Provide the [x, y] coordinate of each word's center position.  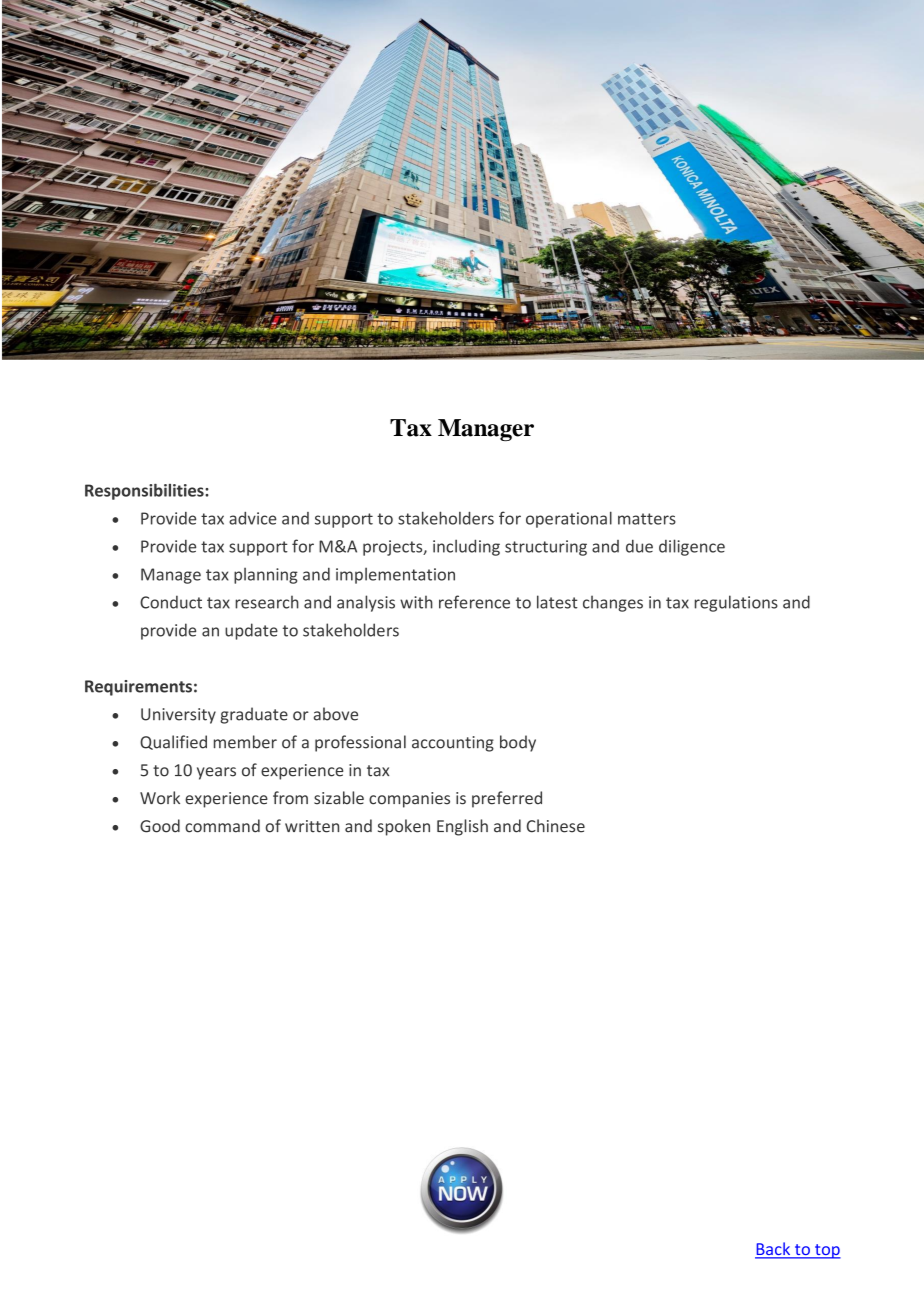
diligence [692, 547]
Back [774, 1250]
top [827, 1251]
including [466, 547]
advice [253, 518]
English [462, 827]
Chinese [556, 826]
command [222, 826]
